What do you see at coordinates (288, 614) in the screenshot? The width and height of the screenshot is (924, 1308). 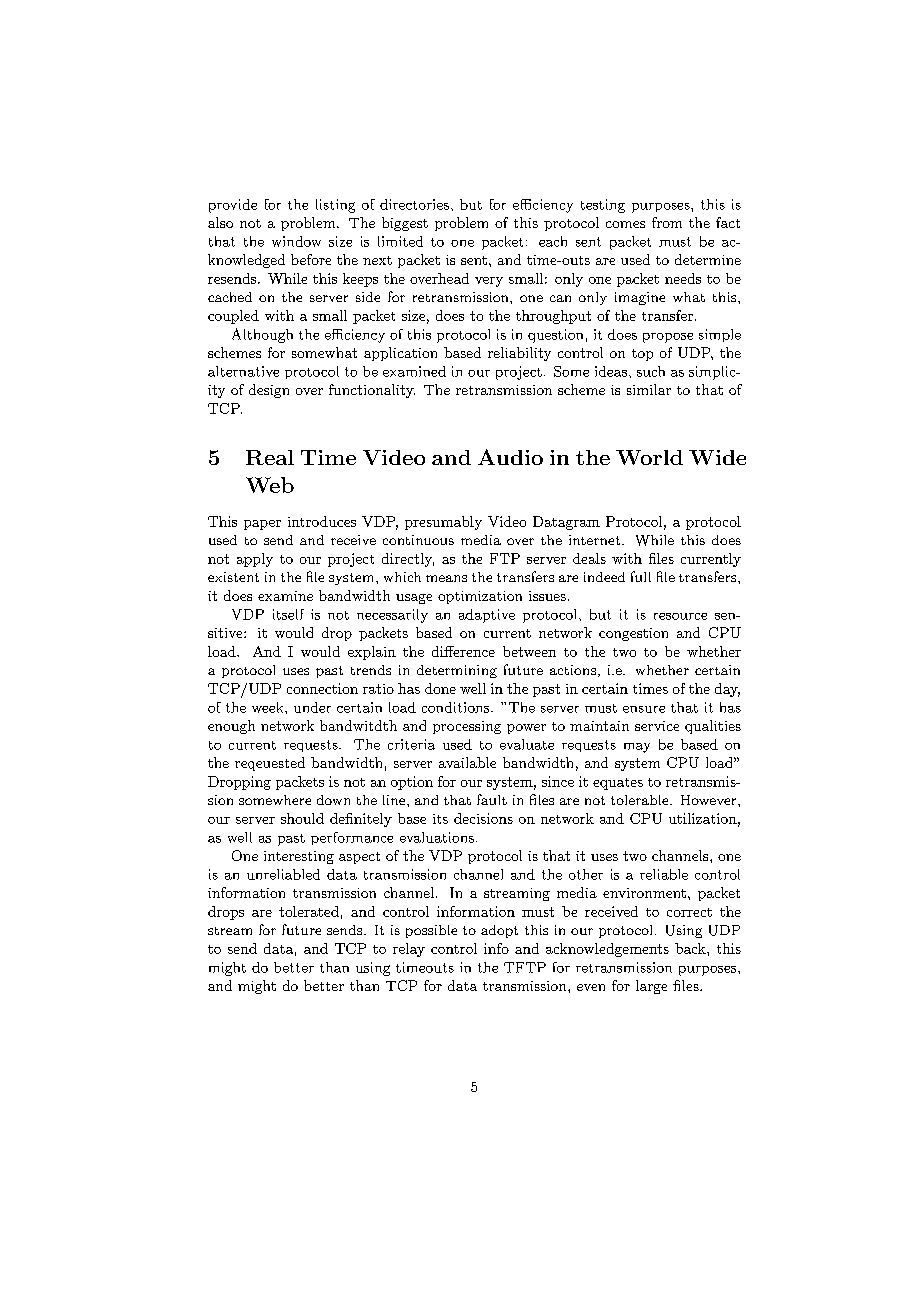 I see `itself` at bounding box center [288, 614].
